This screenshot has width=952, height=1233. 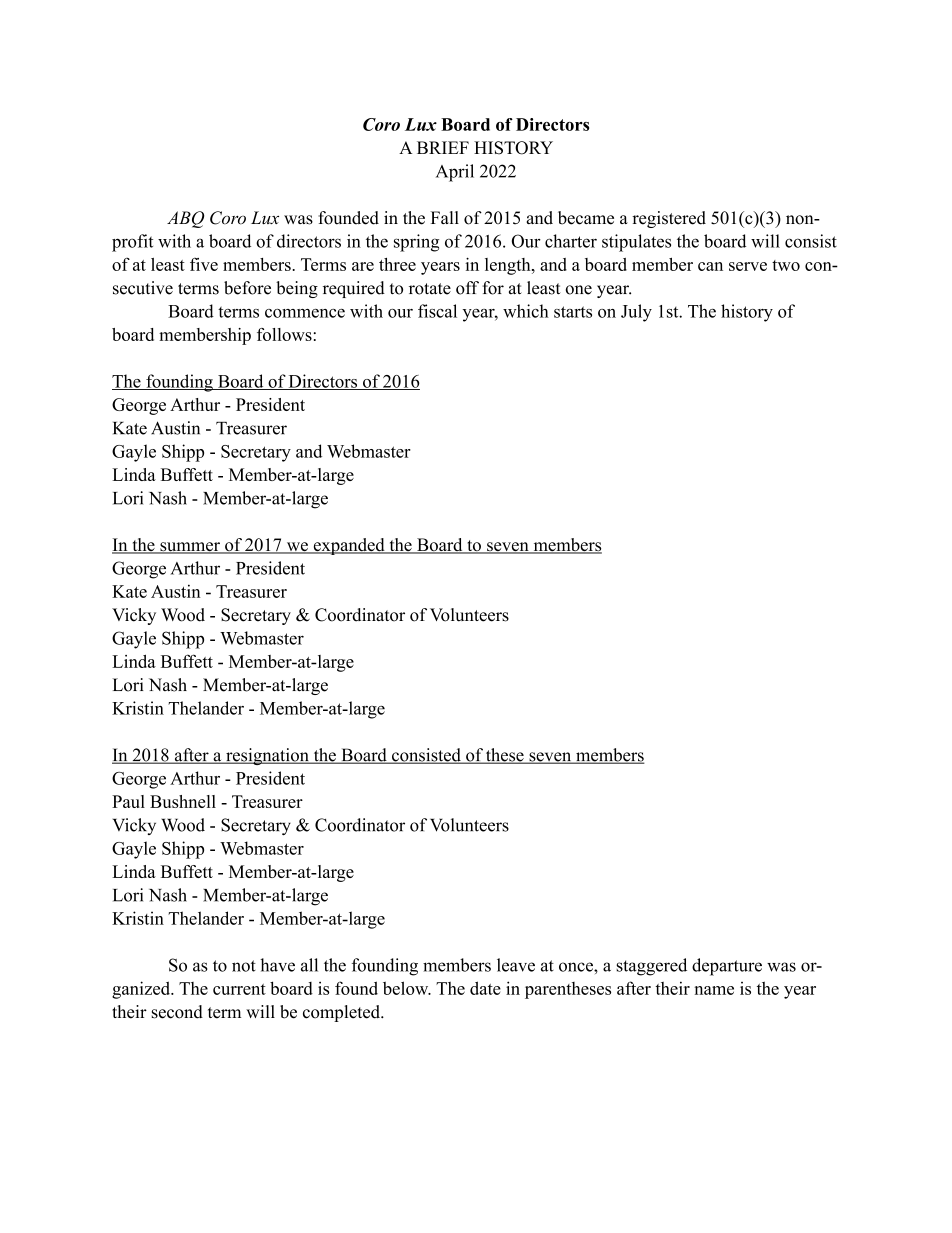 What do you see at coordinates (485, 988) in the screenshot?
I see `date` at bounding box center [485, 988].
